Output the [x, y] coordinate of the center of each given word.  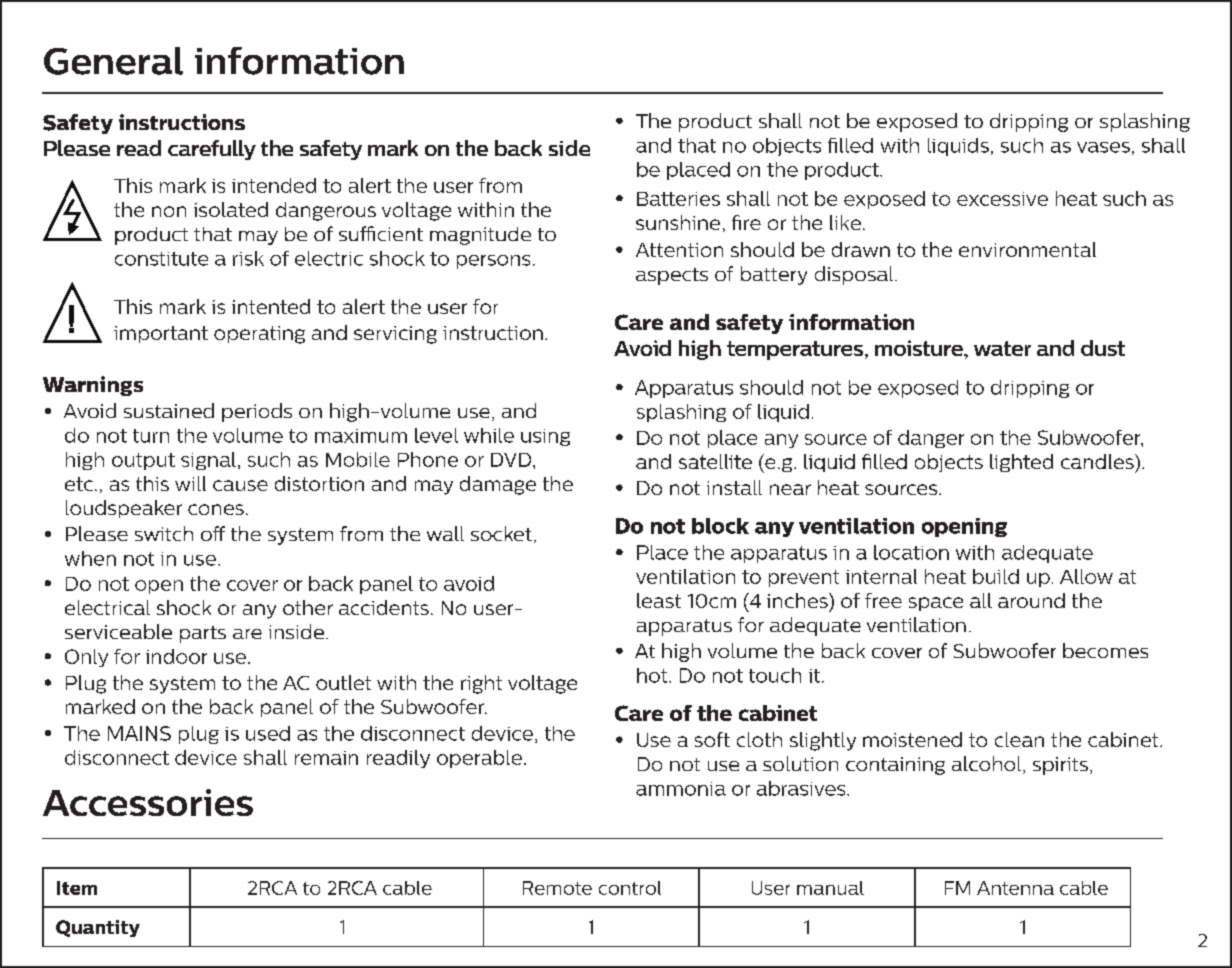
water [1002, 348]
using [545, 437]
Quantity [98, 928]
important [161, 334]
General [113, 61]
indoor [176, 656]
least [659, 600]
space [936, 604]
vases [1103, 147]
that [697, 145]
